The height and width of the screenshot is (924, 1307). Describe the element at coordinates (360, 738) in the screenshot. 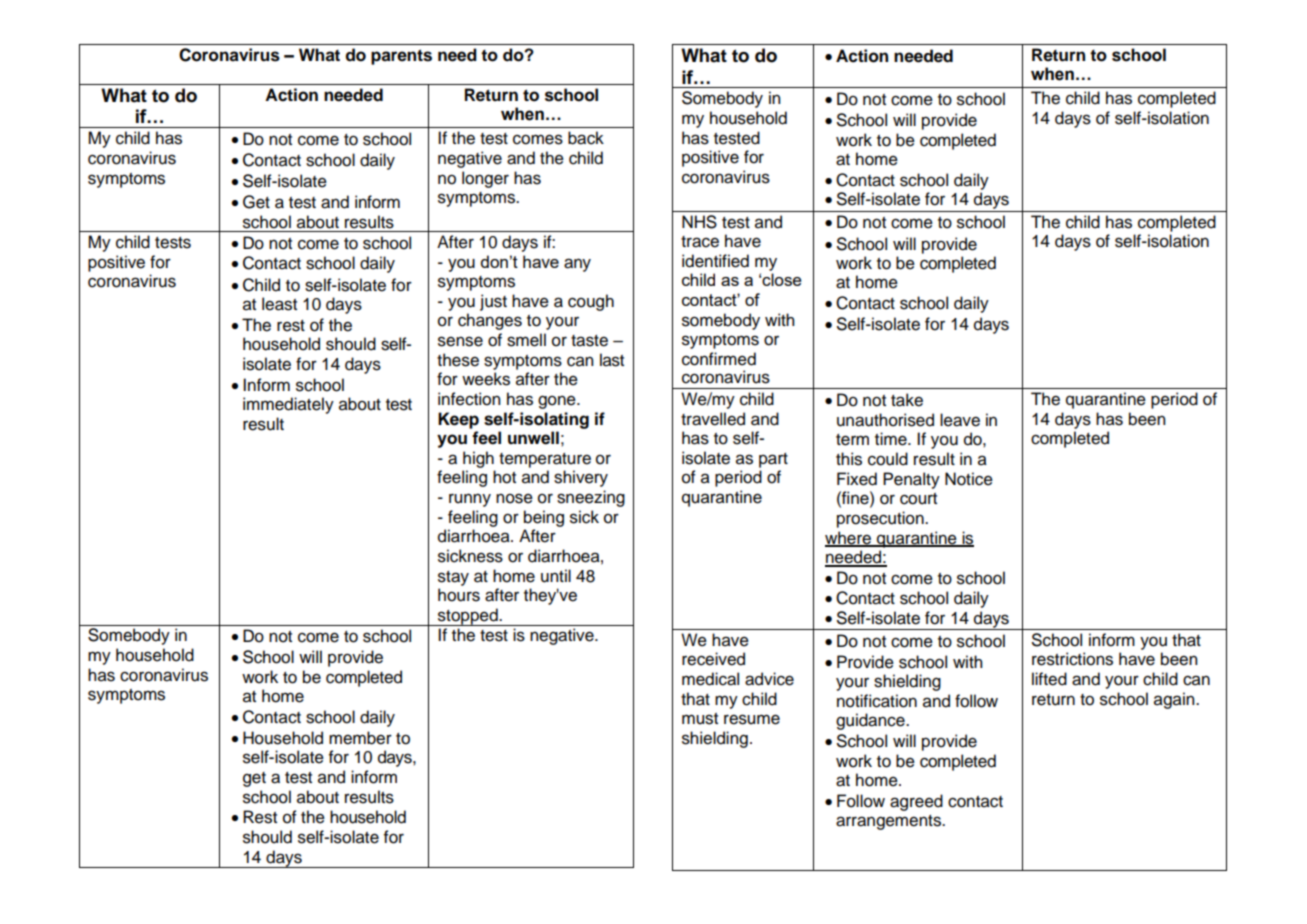

I see `member` at that location.
